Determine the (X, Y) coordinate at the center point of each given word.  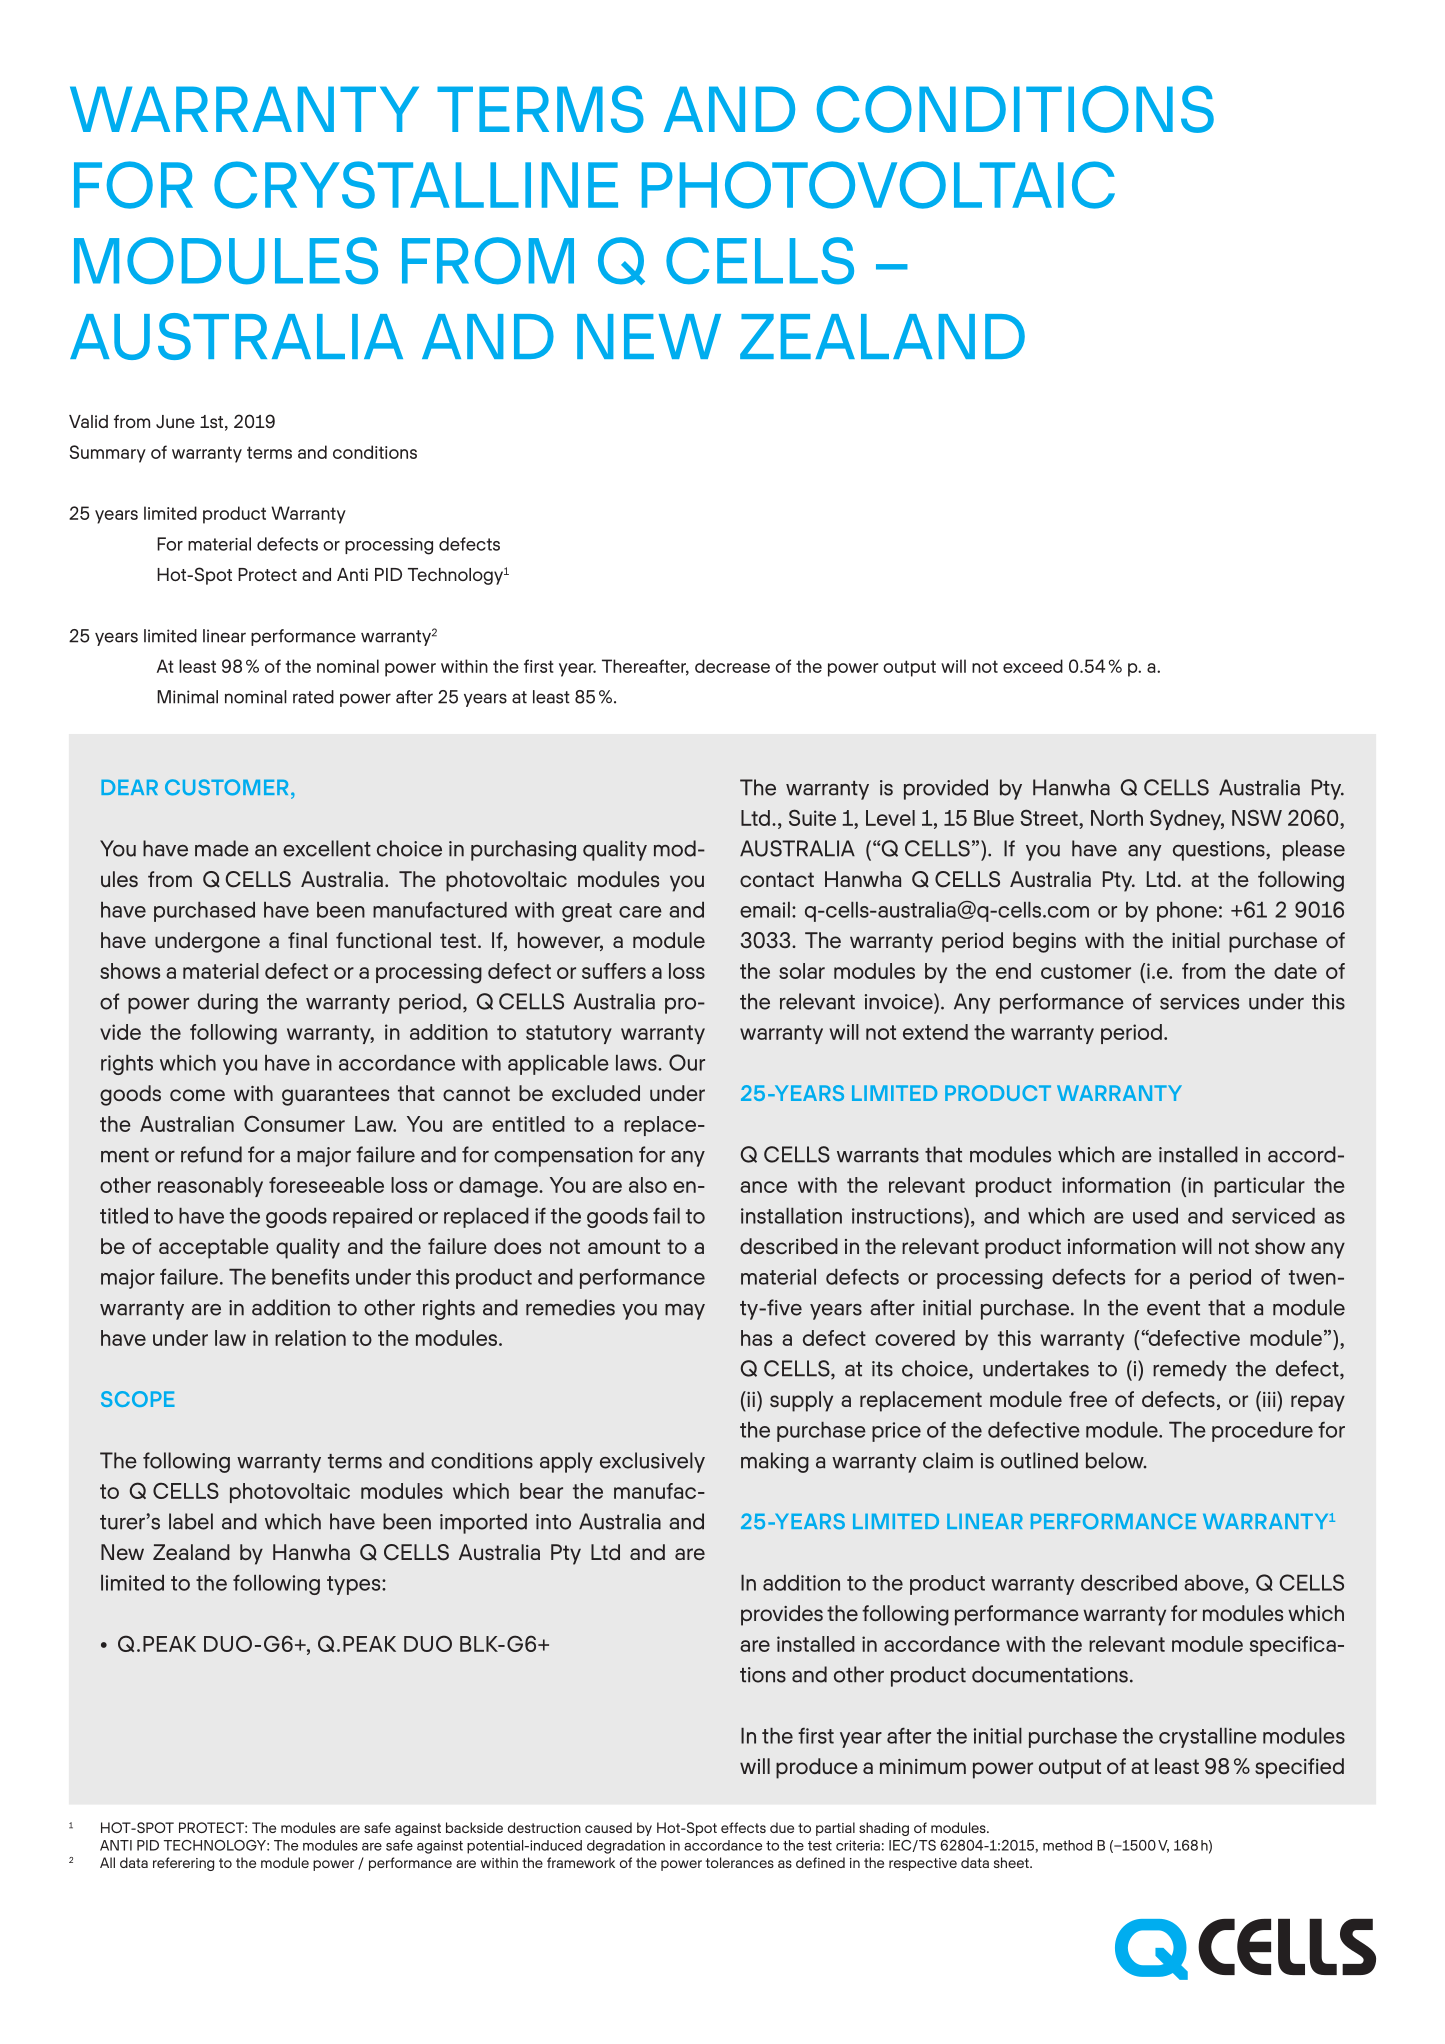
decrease (732, 666)
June (175, 421)
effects (743, 1827)
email (765, 910)
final (307, 940)
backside (474, 1827)
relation (310, 1338)
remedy (1190, 1370)
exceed (1033, 666)
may (685, 1311)
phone (1187, 912)
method (1067, 1845)
